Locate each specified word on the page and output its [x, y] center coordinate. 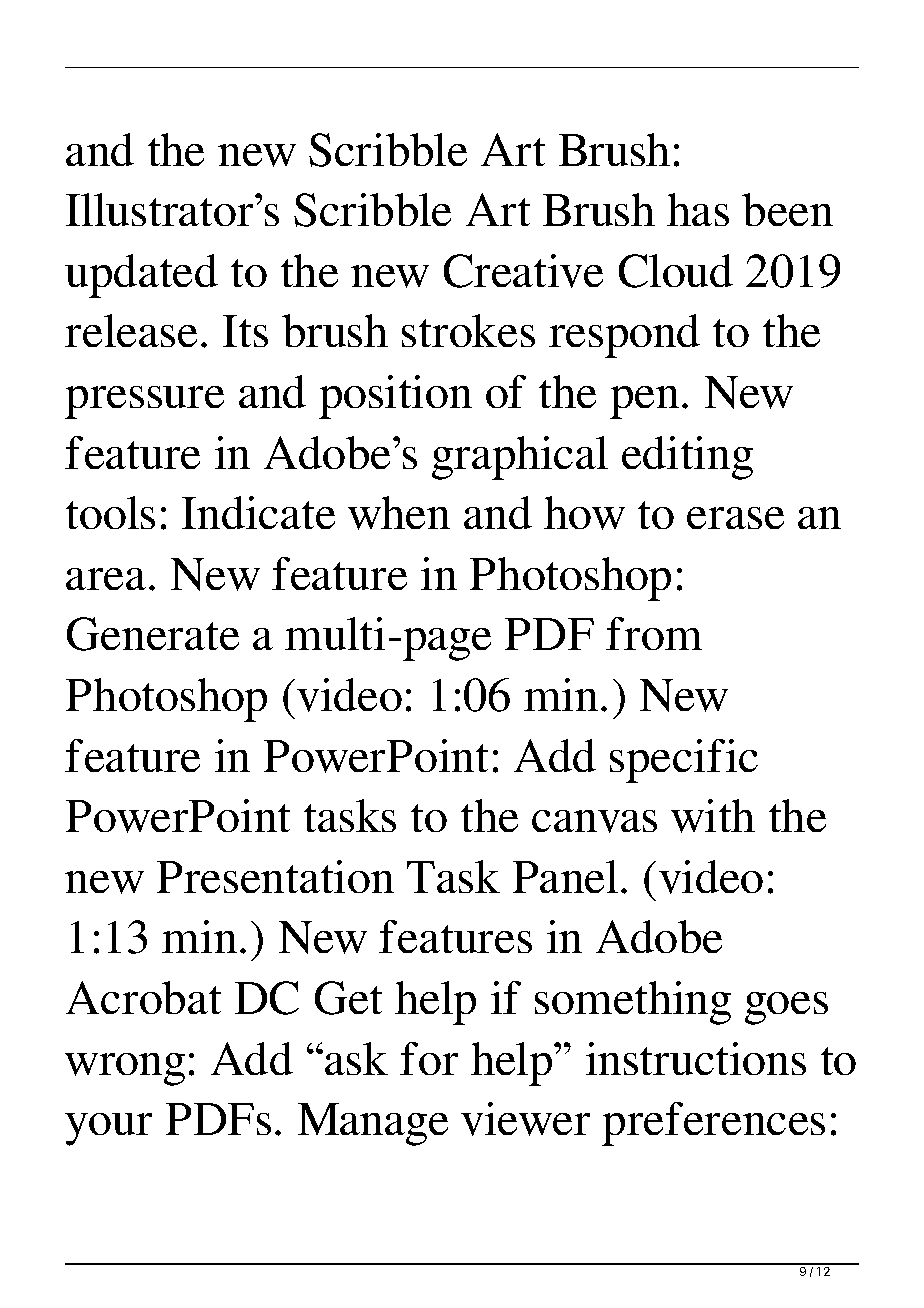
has [698, 209]
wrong [125, 1069]
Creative [523, 271]
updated [141, 276]
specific [684, 761]
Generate [153, 634]
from [654, 633]
